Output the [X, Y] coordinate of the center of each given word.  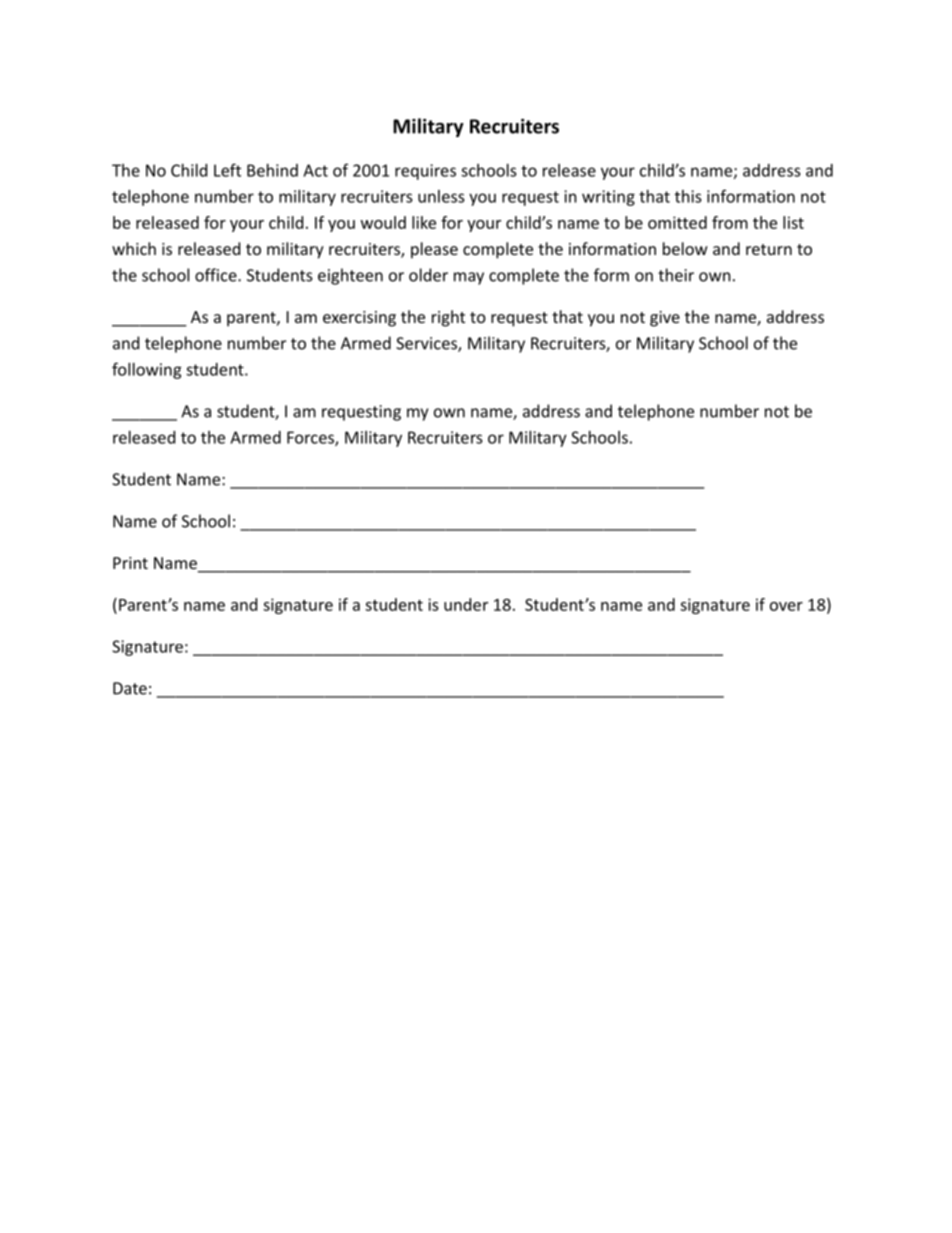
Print [130, 563]
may [469, 278]
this [688, 196]
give [665, 319]
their [676, 275]
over [786, 606]
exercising [359, 319]
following [147, 370]
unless [441, 196]
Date [130, 688]
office [217, 275]
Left [227, 170]
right [448, 318]
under [466, 604]
